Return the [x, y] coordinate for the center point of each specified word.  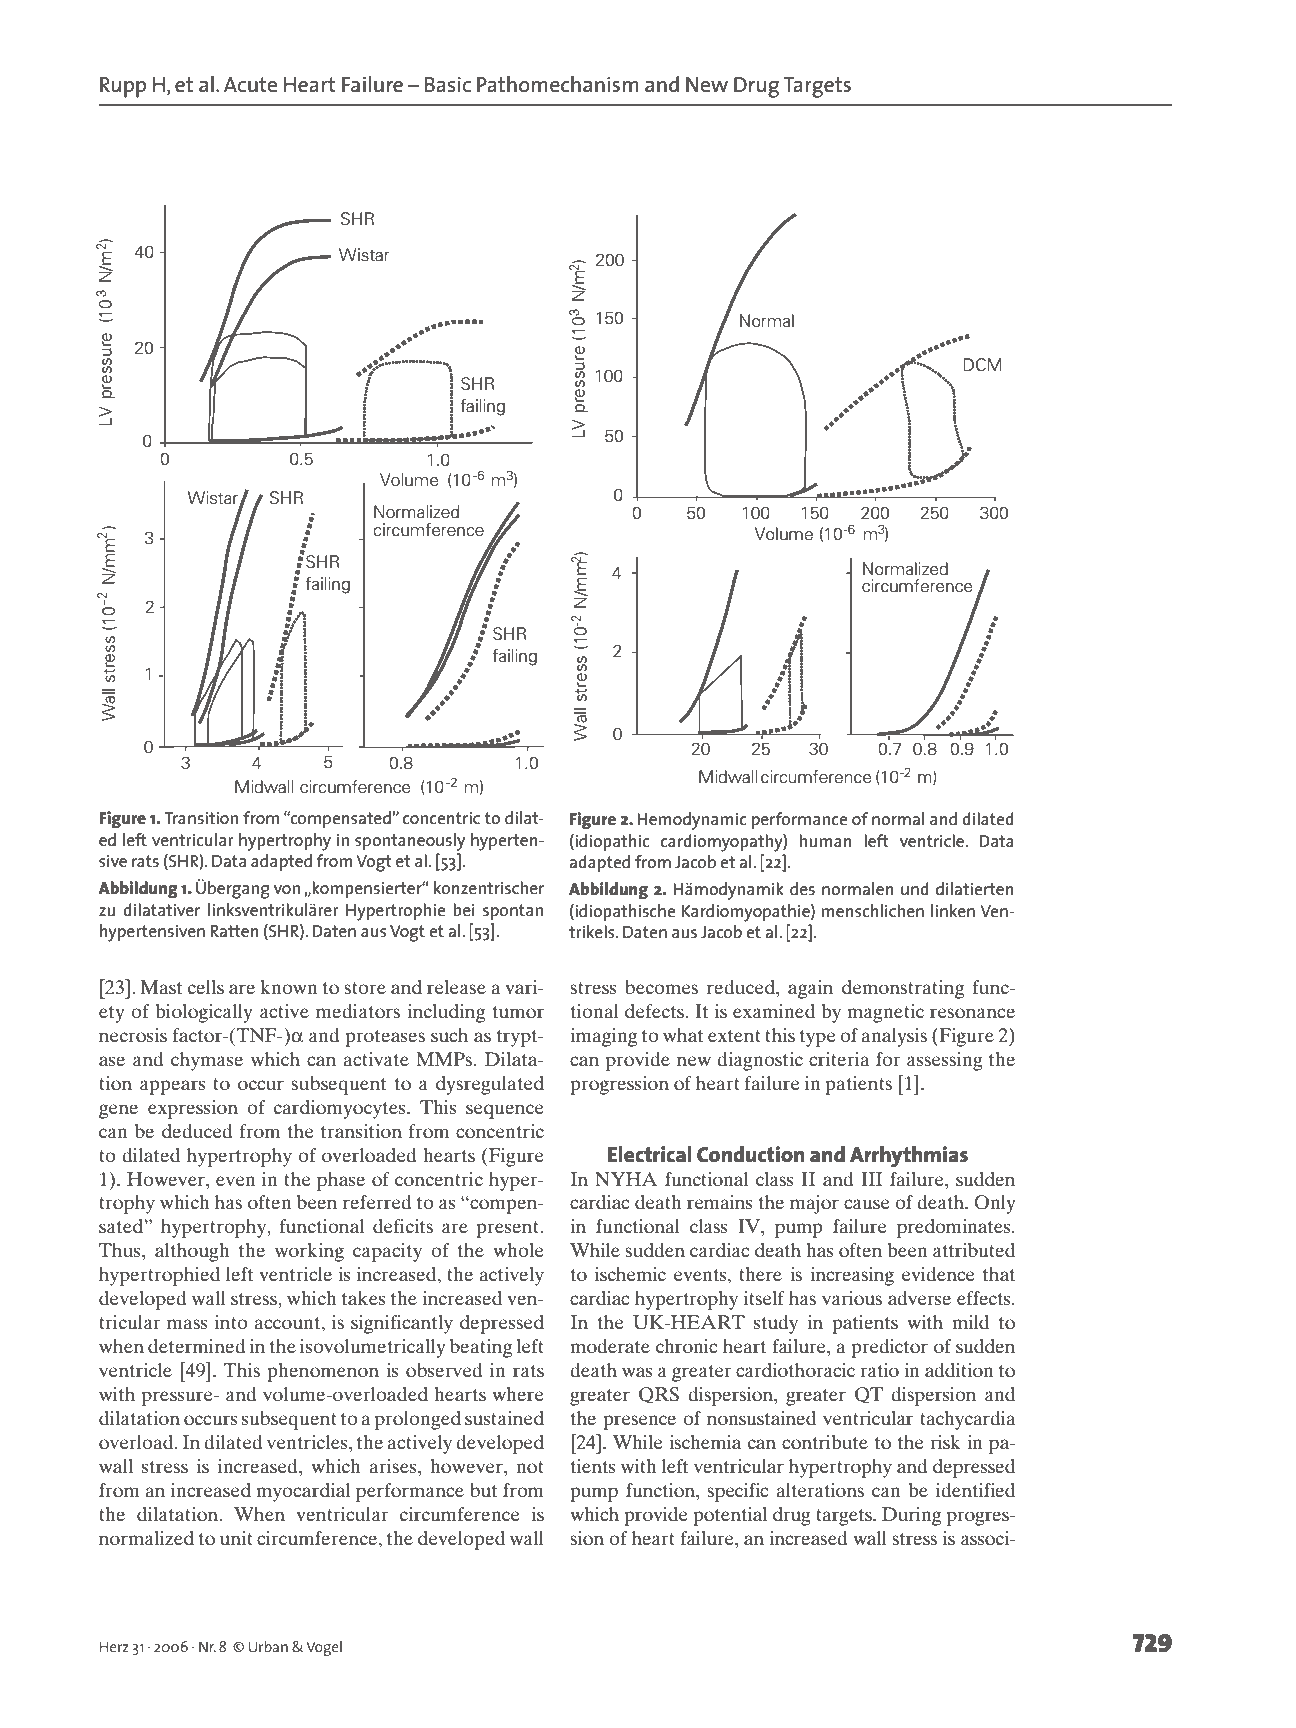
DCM [982, 365]
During [911, 1516]
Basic [448, 85]
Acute [250, 84]
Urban [268, 1646]
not [530, 1467]
